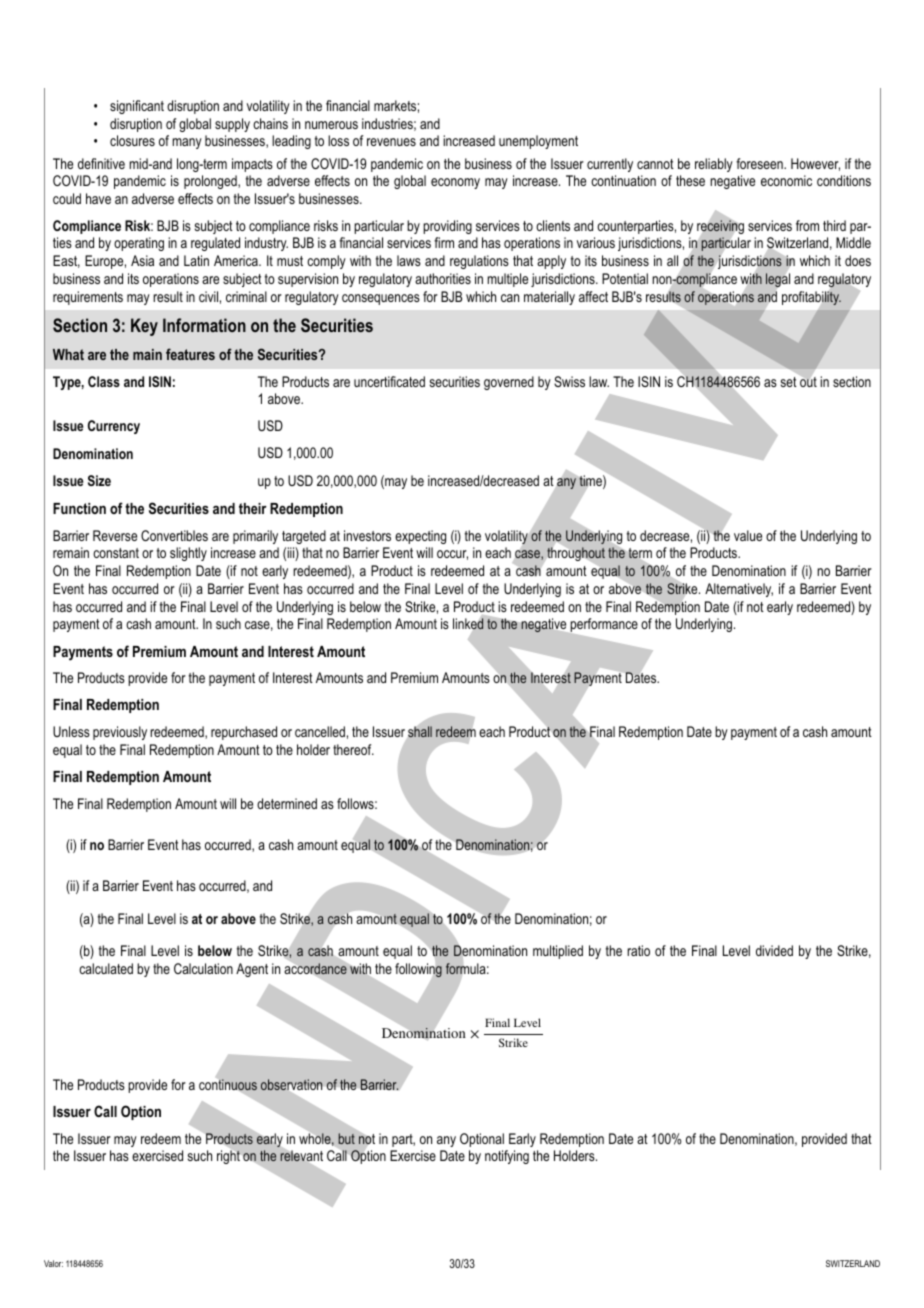 The height and width of the screenshot is (1308, 924). What do you see at coordinates (739, 590) in the screenshot?
I see `Alternatively` at bounding box center [739, 590].
